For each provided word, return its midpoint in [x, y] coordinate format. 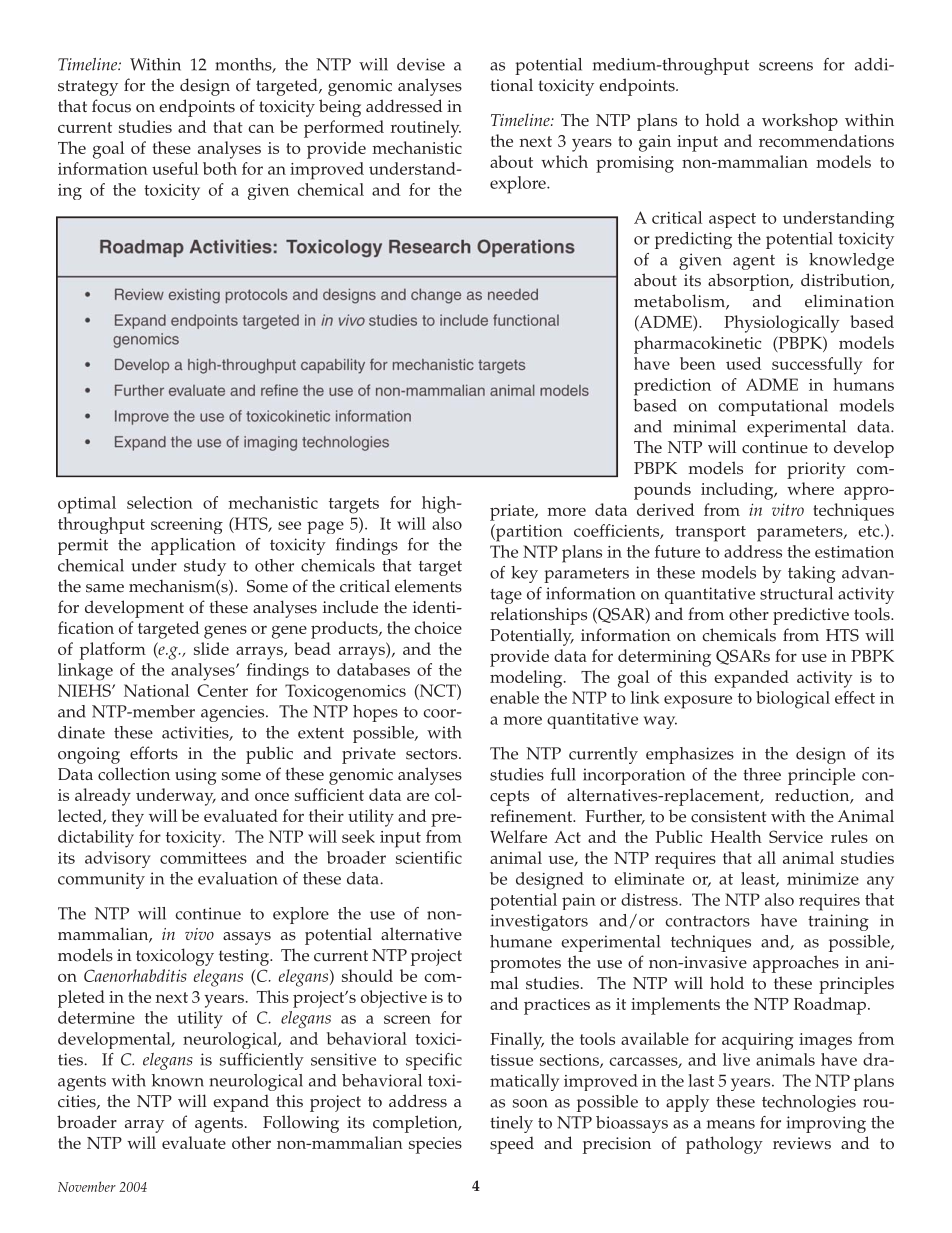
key [524, 574]
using [195, 776]
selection [160, 502]
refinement [532, 816]
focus [111, 106]
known [178, 1080]
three [762, 774]
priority [816, 470]
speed [512, 1145]
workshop [800, 122]
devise [421, 64]
